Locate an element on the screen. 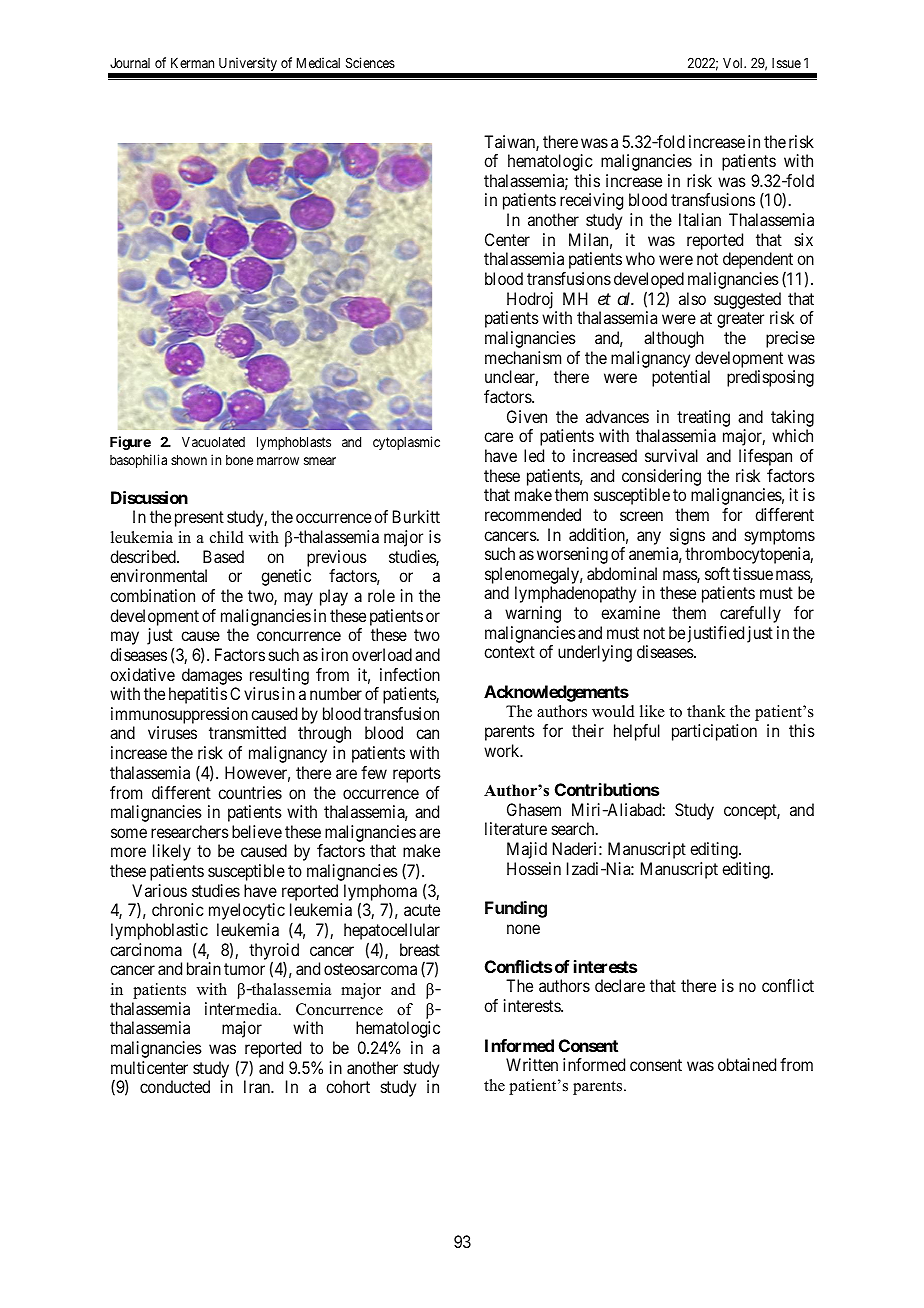 The height and width of the screenshot is (1308, 924). obtained is located at coordinates (747, 1064).
